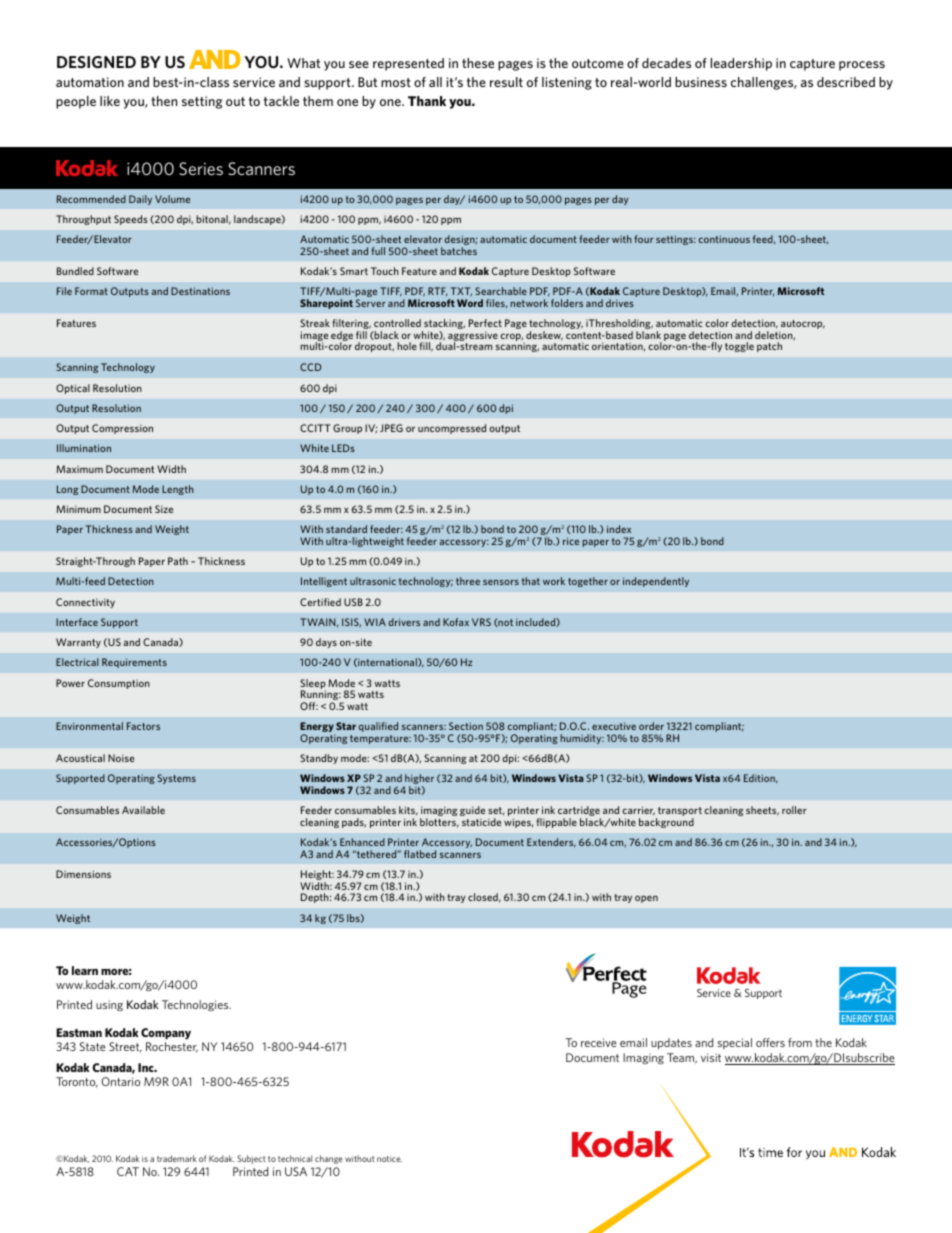 The height and width of the page is (1233, 952). Describe the element at coordinates (741, 64) in the page. I see `leadership` at that location.
